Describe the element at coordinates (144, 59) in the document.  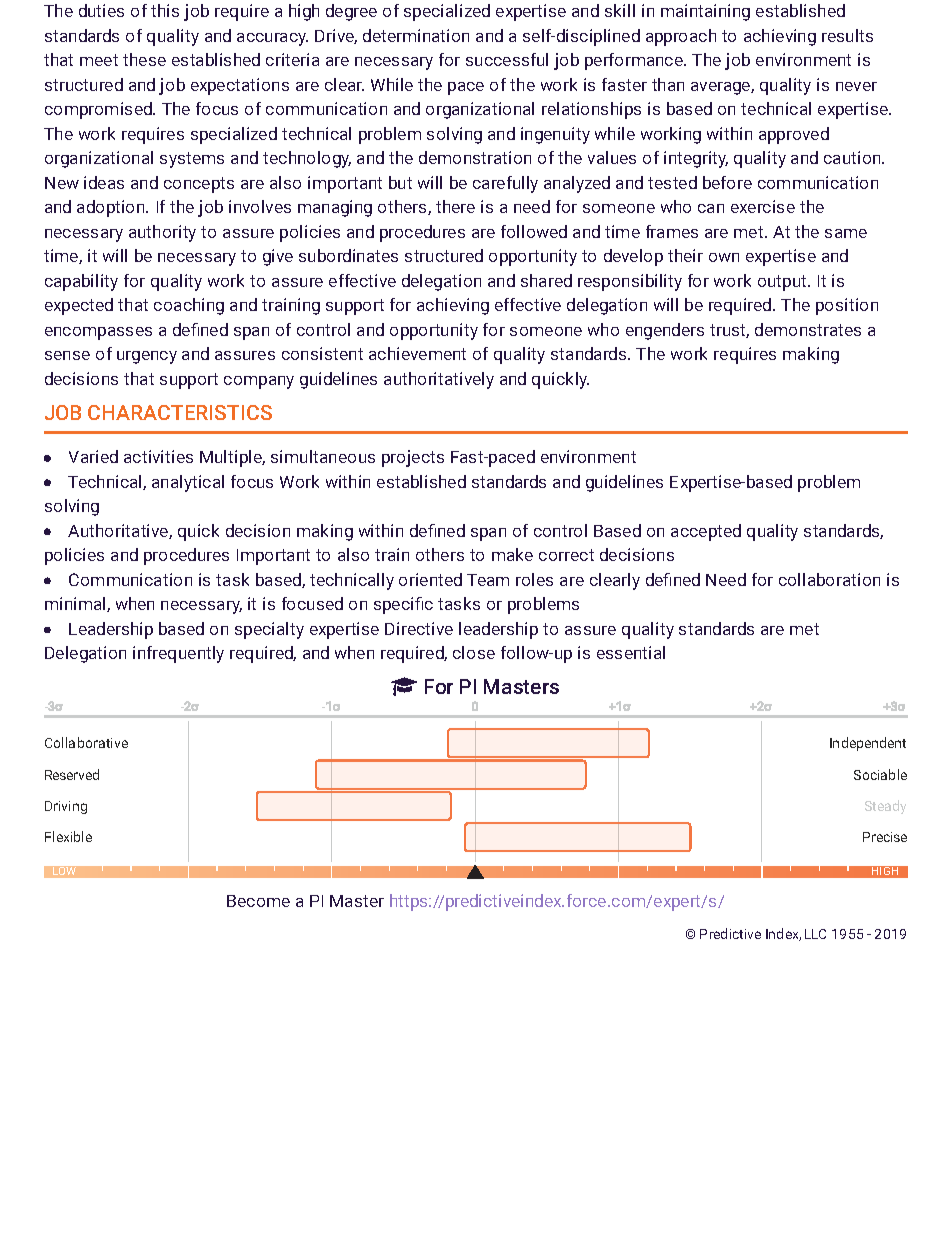
I see `these` at that location.
